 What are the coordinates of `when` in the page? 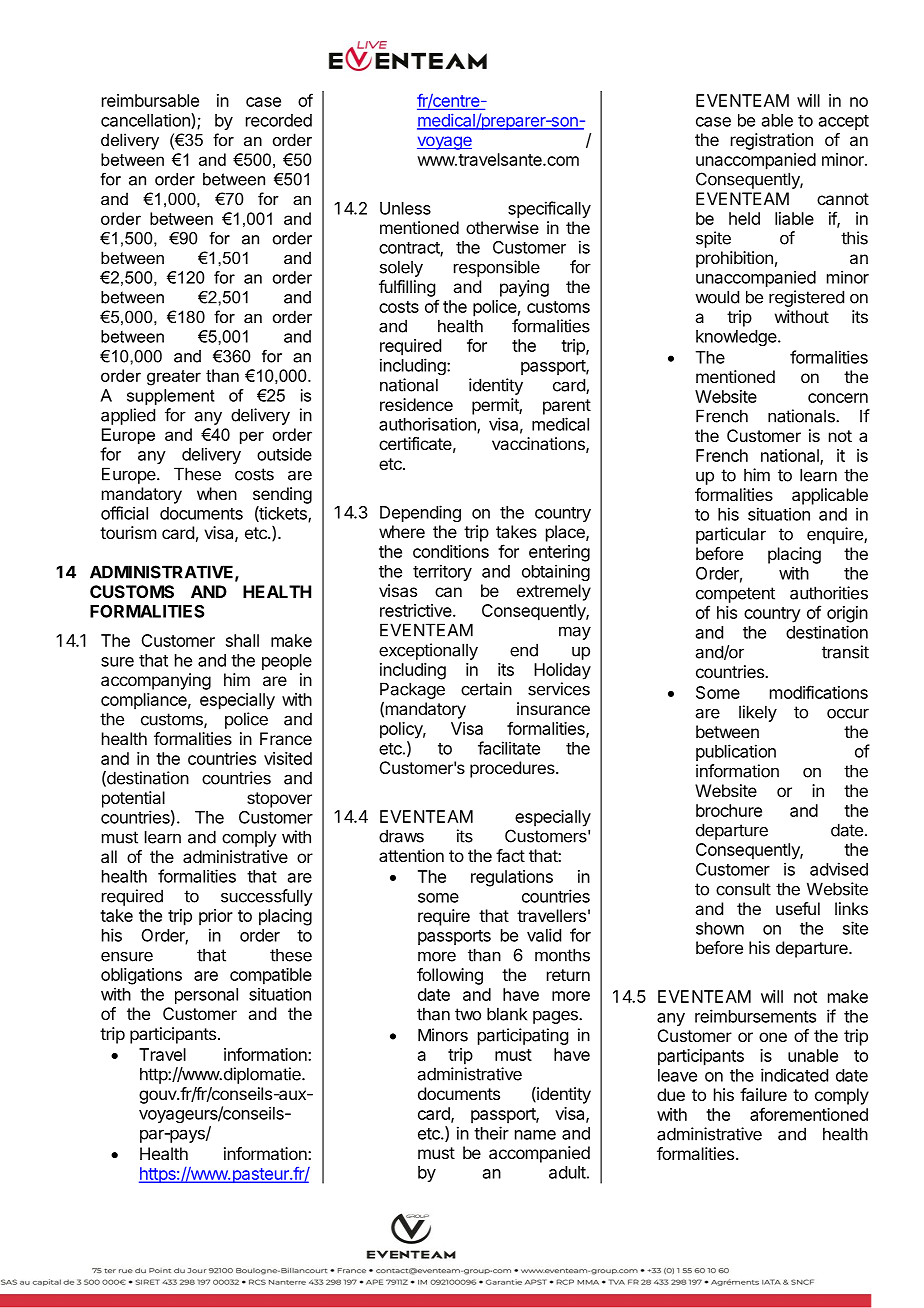 It's located at (217, 493).
